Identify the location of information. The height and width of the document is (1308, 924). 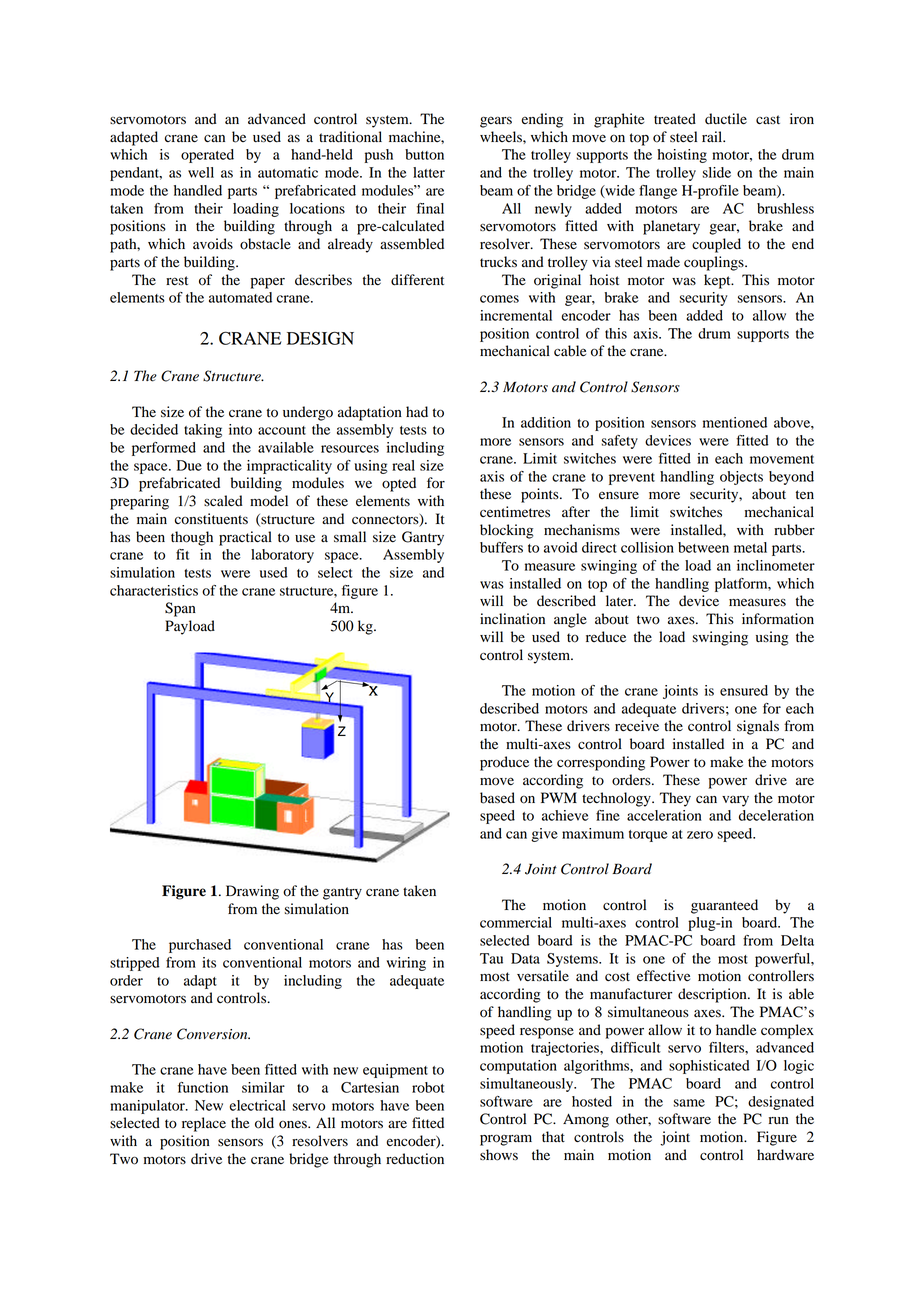
(778, 619).
